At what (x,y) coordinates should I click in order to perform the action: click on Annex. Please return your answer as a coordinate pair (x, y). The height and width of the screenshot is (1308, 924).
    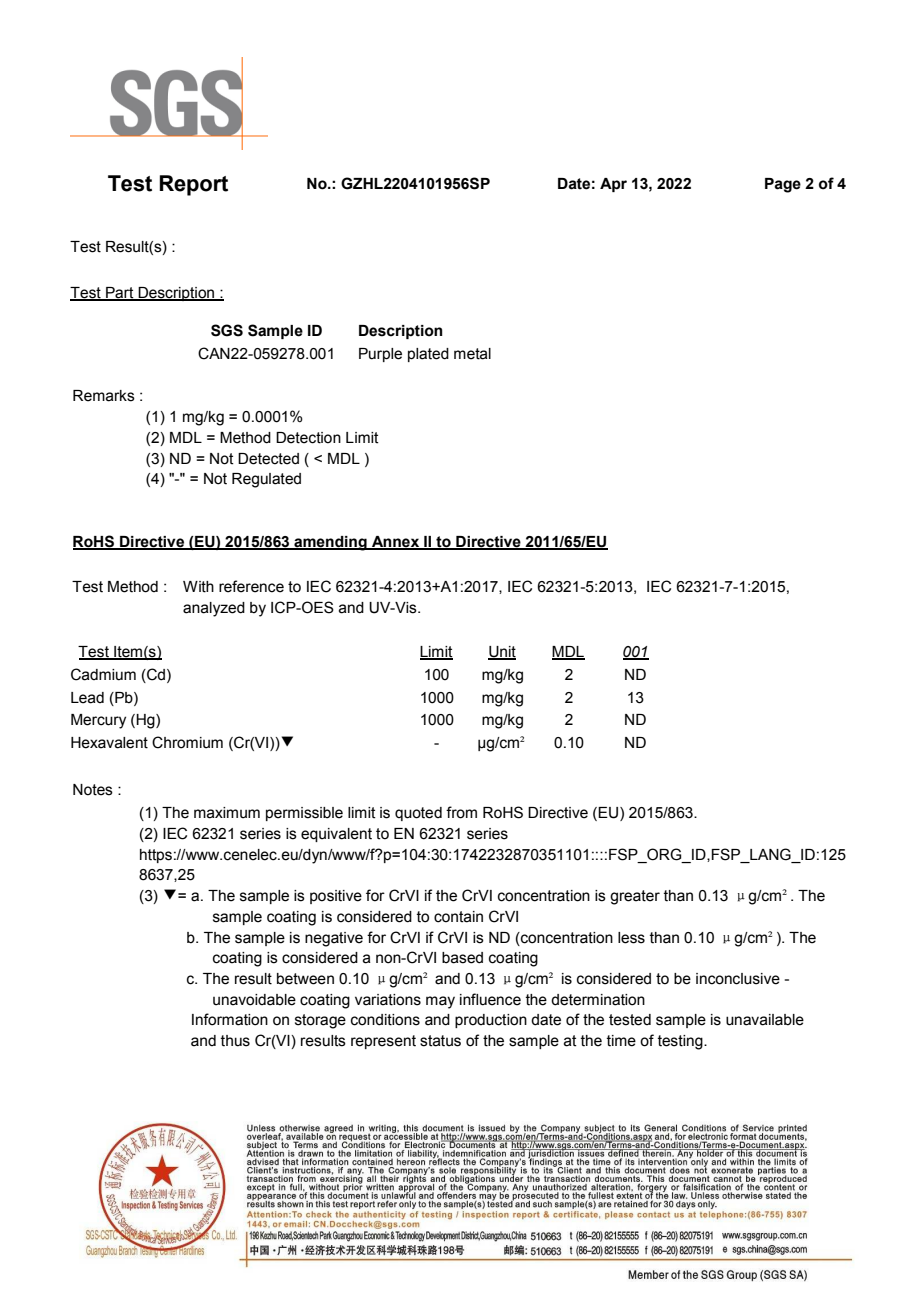
    Looking at the image, I should click on (396, 542).
